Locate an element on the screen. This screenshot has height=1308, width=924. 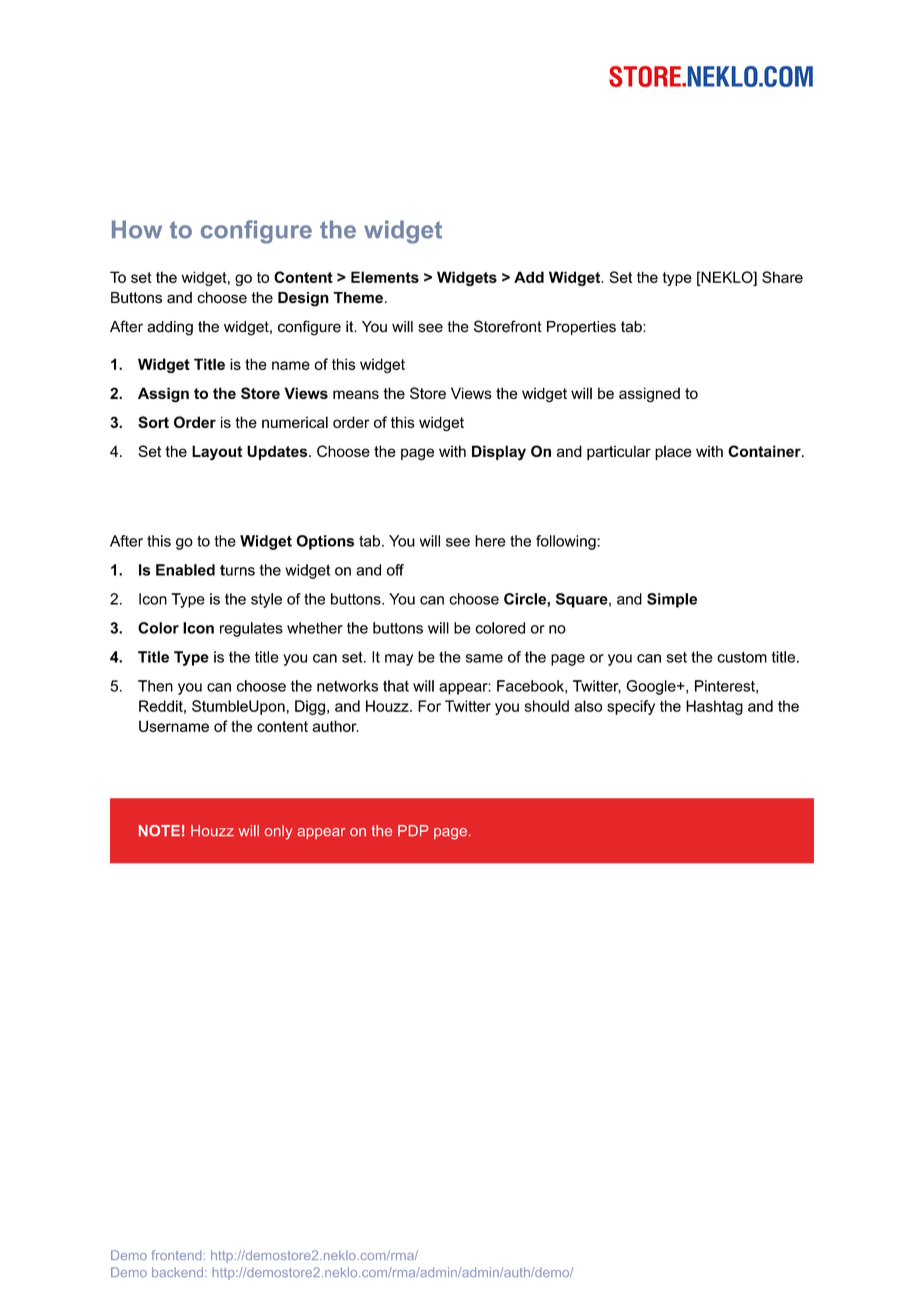
frontend is located at coordinates (176, 1255).
